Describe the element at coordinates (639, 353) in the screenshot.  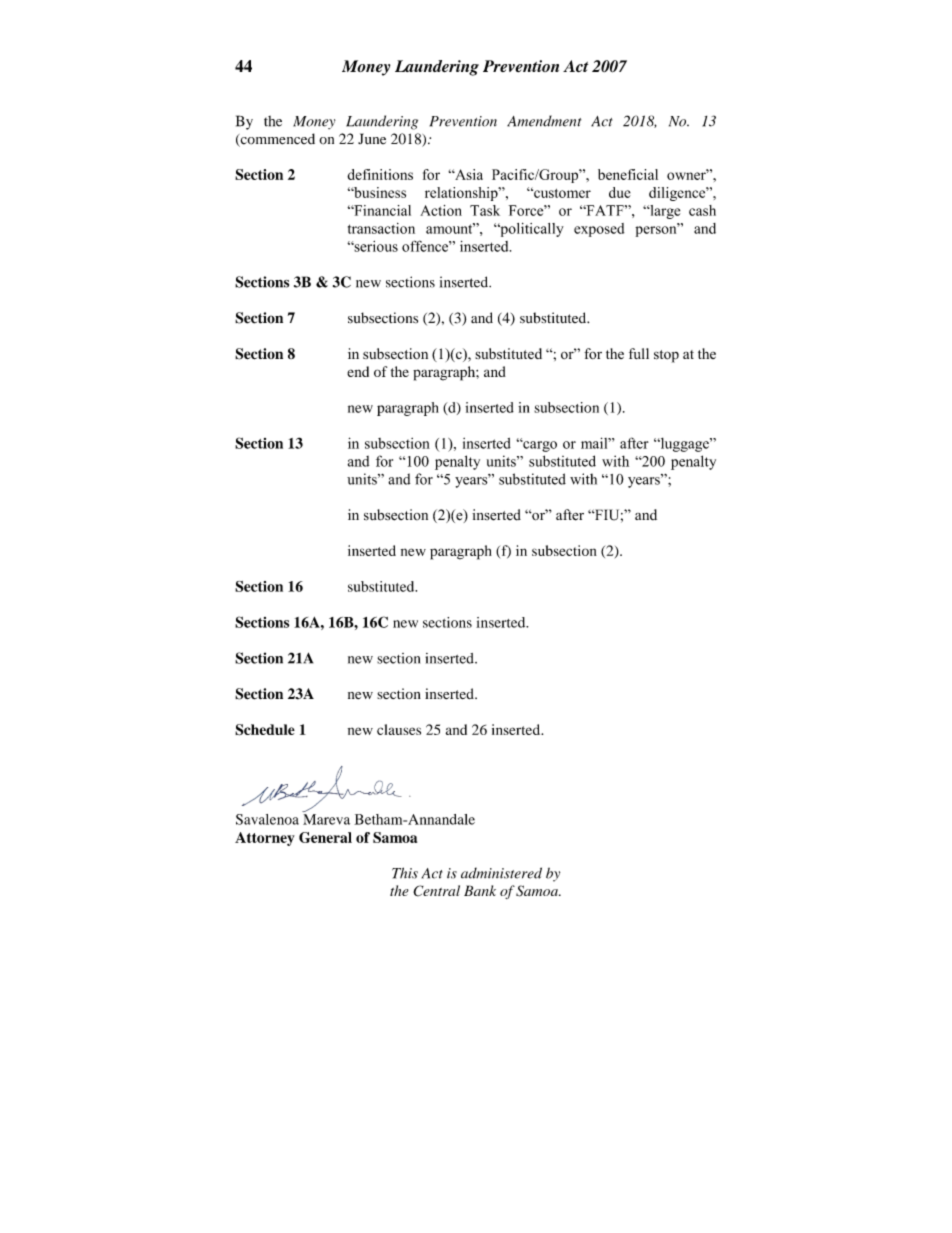
I see `full` at that location.
